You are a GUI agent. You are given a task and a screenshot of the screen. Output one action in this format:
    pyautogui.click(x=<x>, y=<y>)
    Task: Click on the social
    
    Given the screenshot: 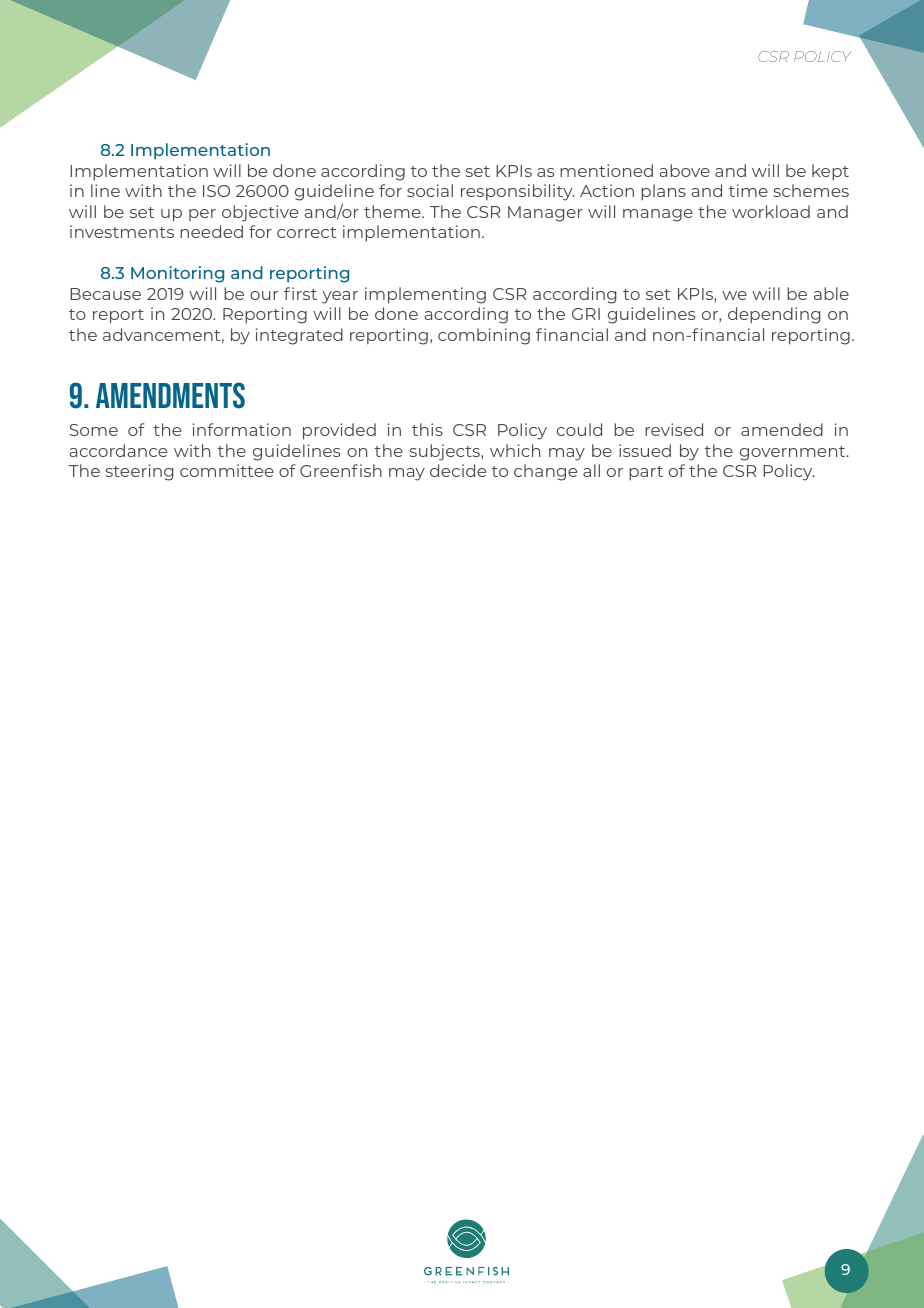 What is the action you would take?
    pyautogui.click(x=430, y=190)
